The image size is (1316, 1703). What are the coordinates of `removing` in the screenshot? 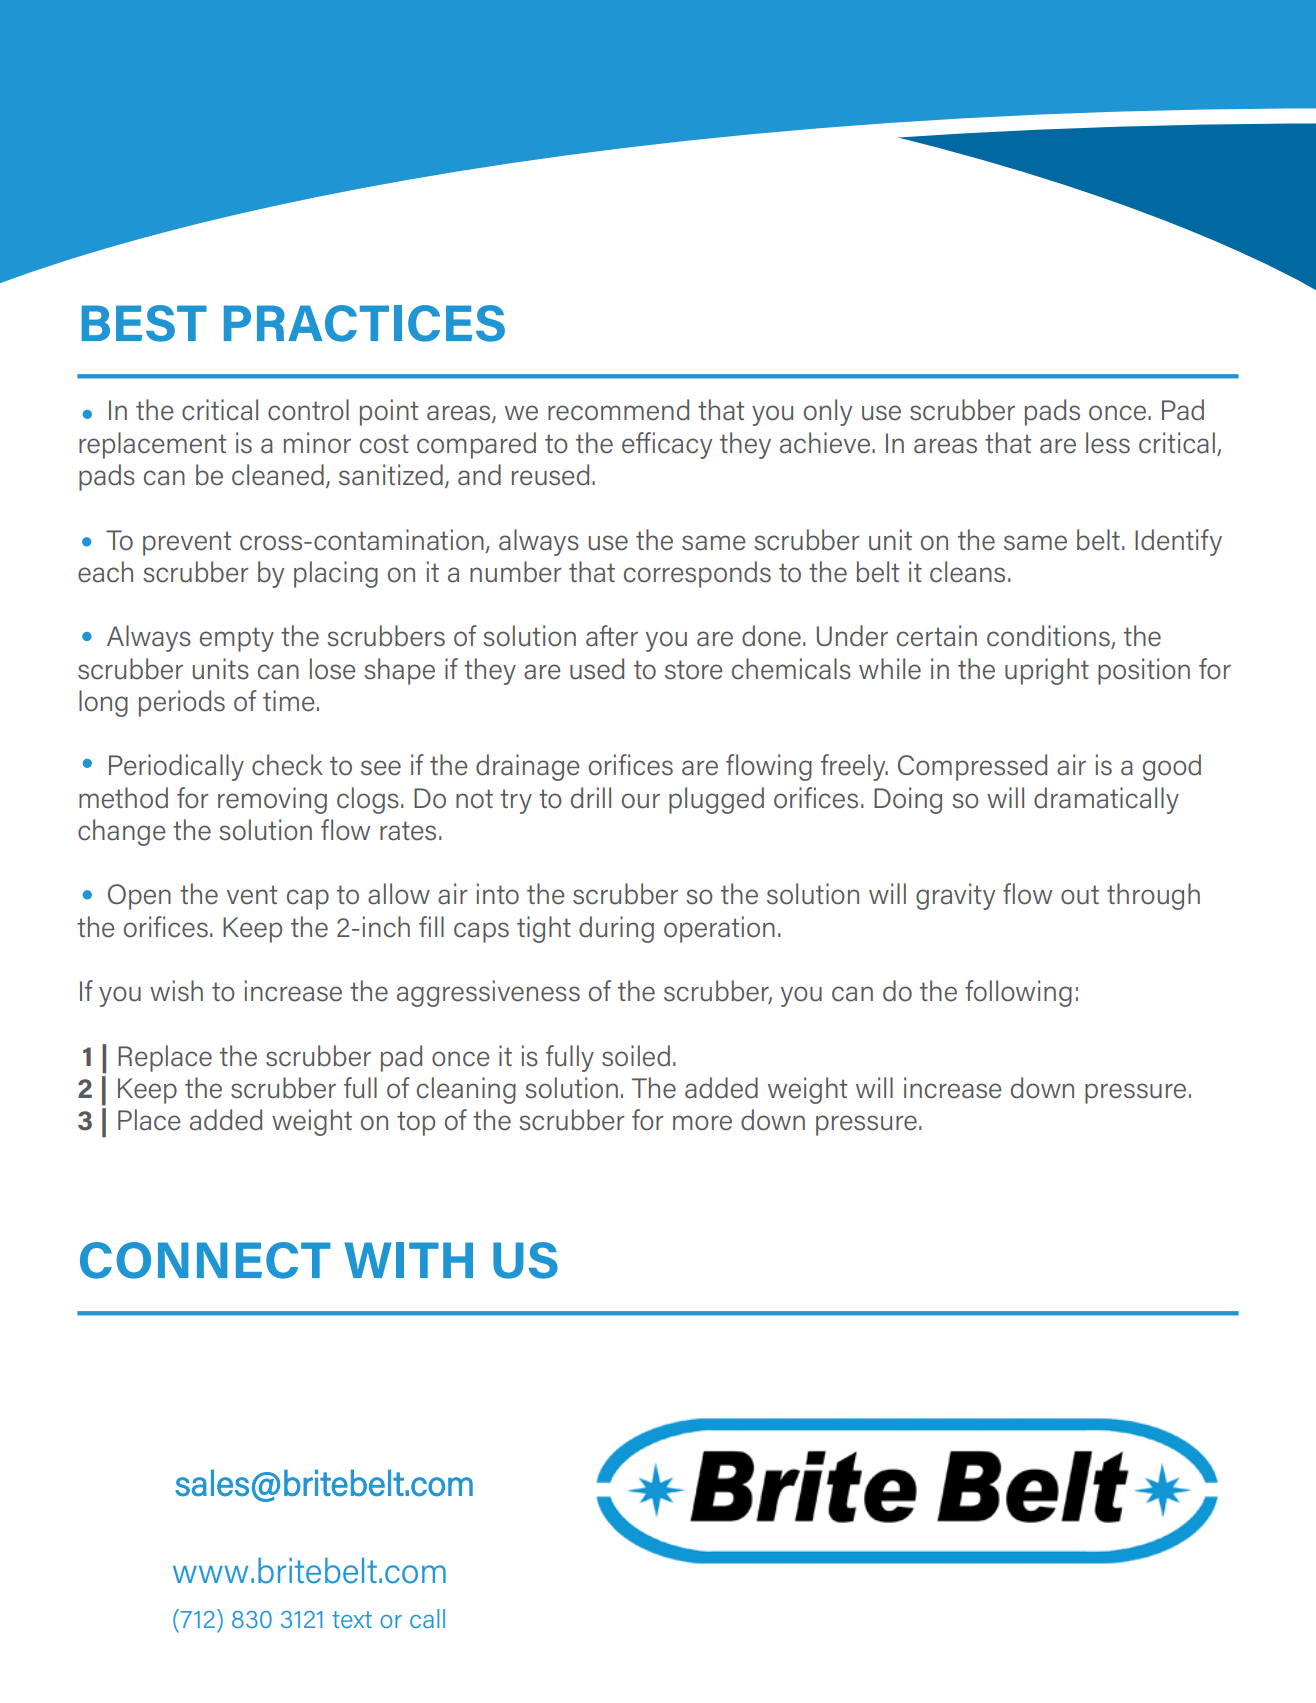 It's located at (272, 800).
